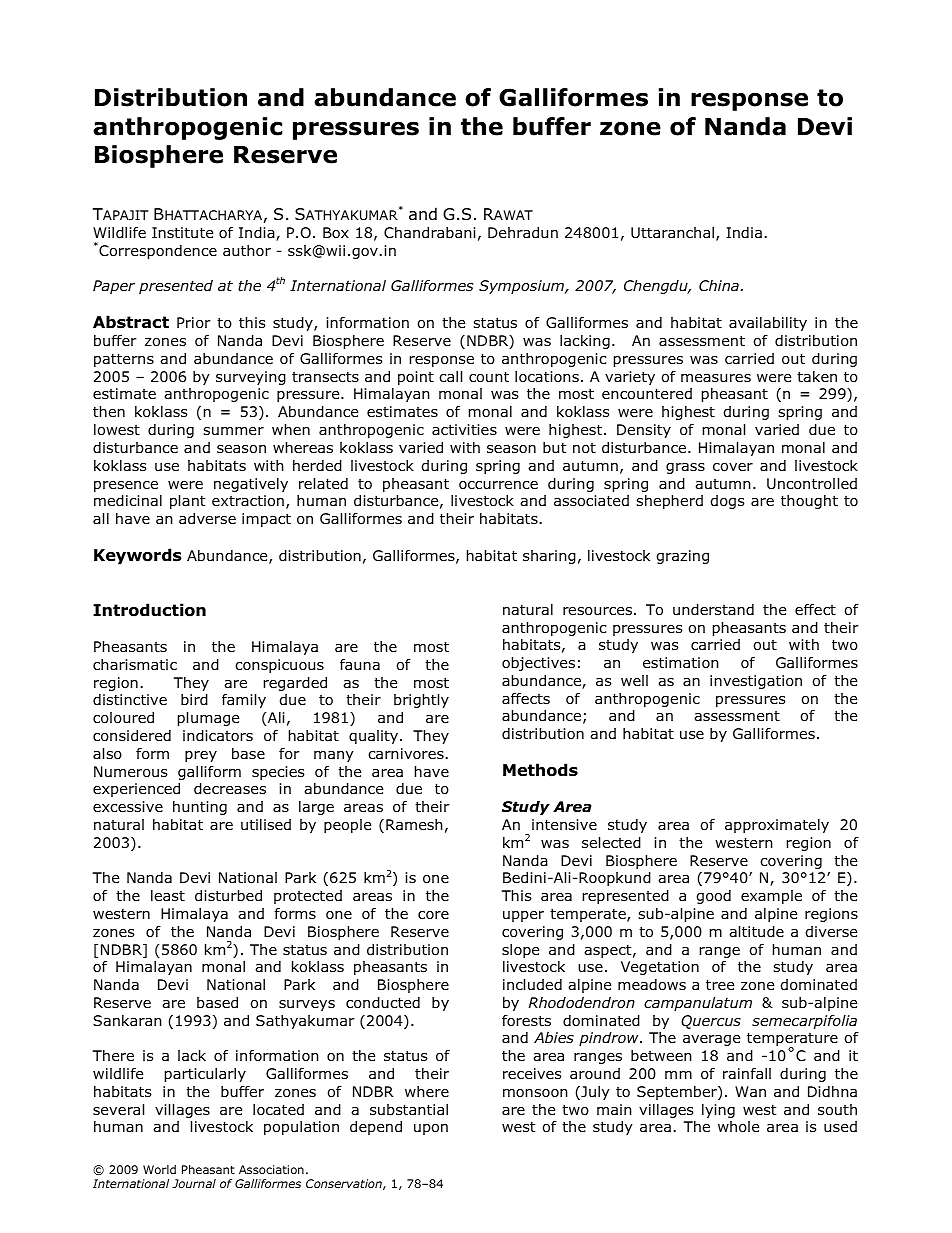  What do you see at coordinates (194, 700) in the screenshot?
I see `bird` at bounding box center [194, 700].
